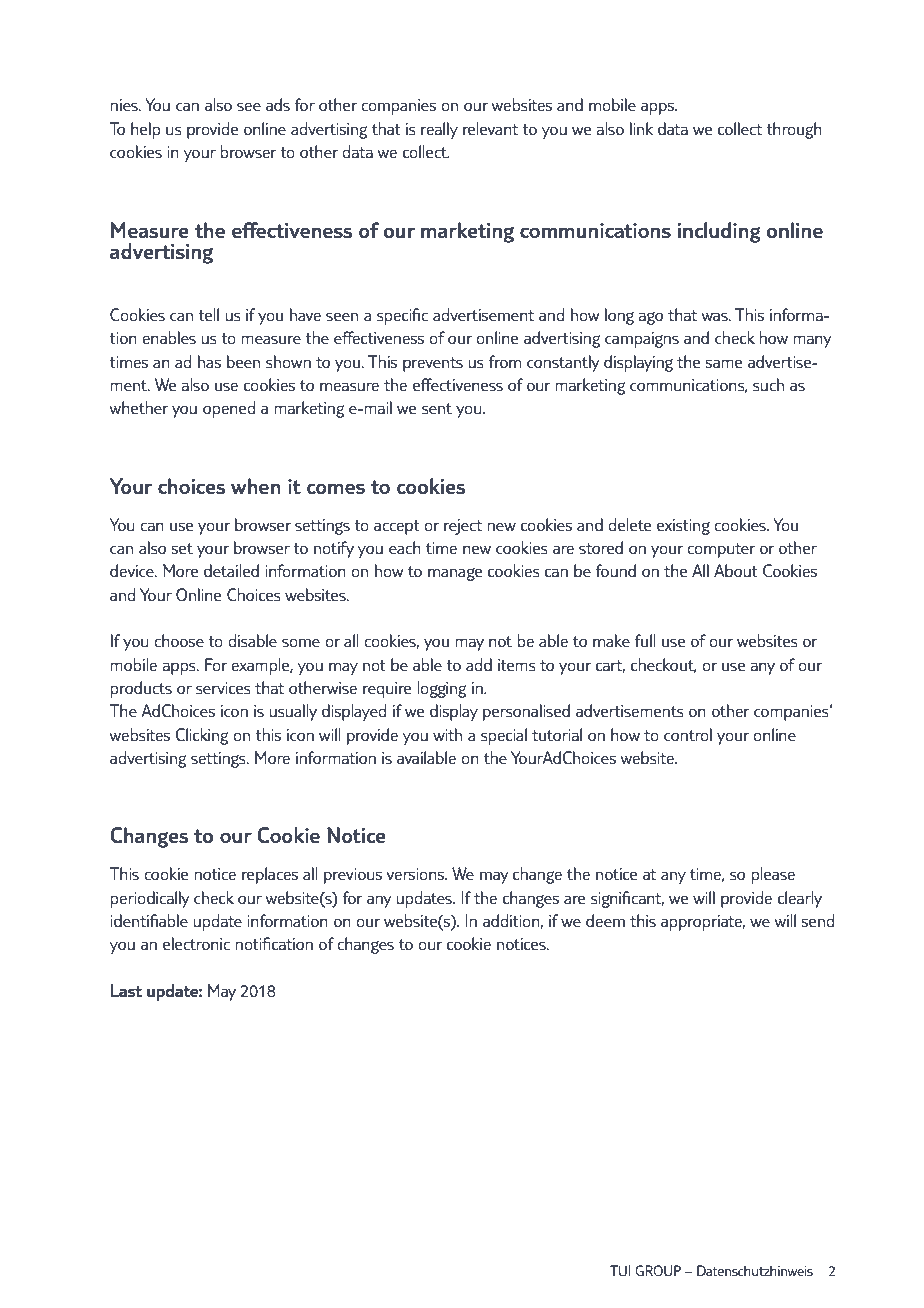 The width and height of the screenshot is (924, 1308). Describe the element at coordinates (209, 361) in the screenshot. I see `has` at that location.
